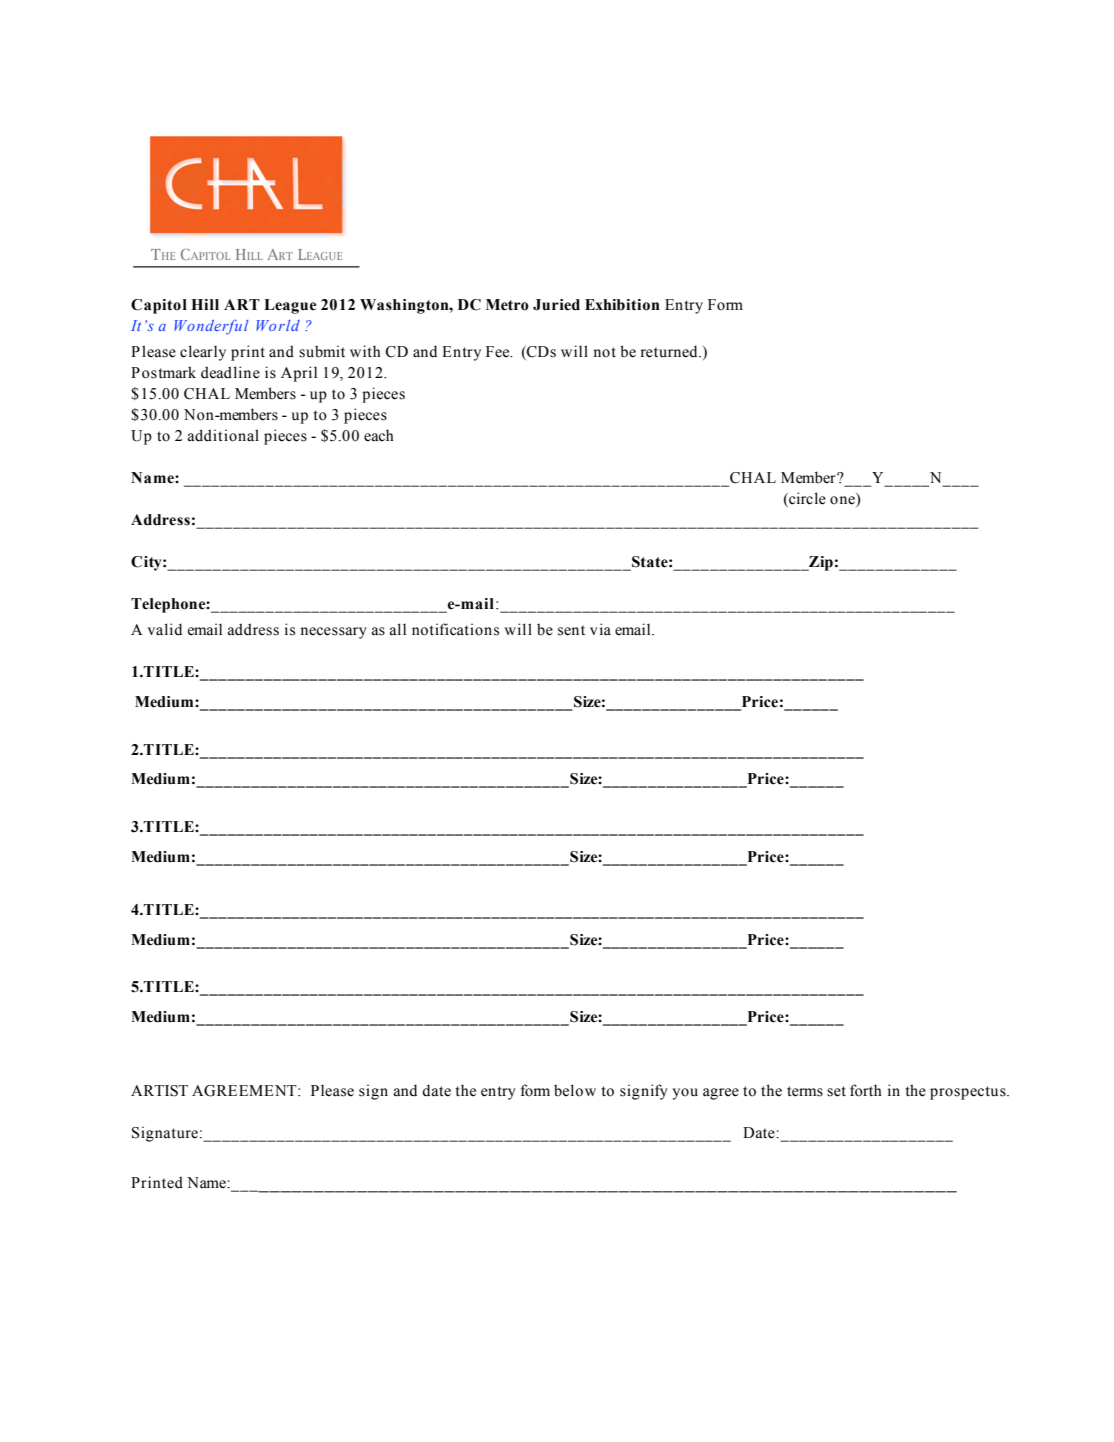 This image has width=1114, height=1442. I want to click on via, so click(600, 629).
